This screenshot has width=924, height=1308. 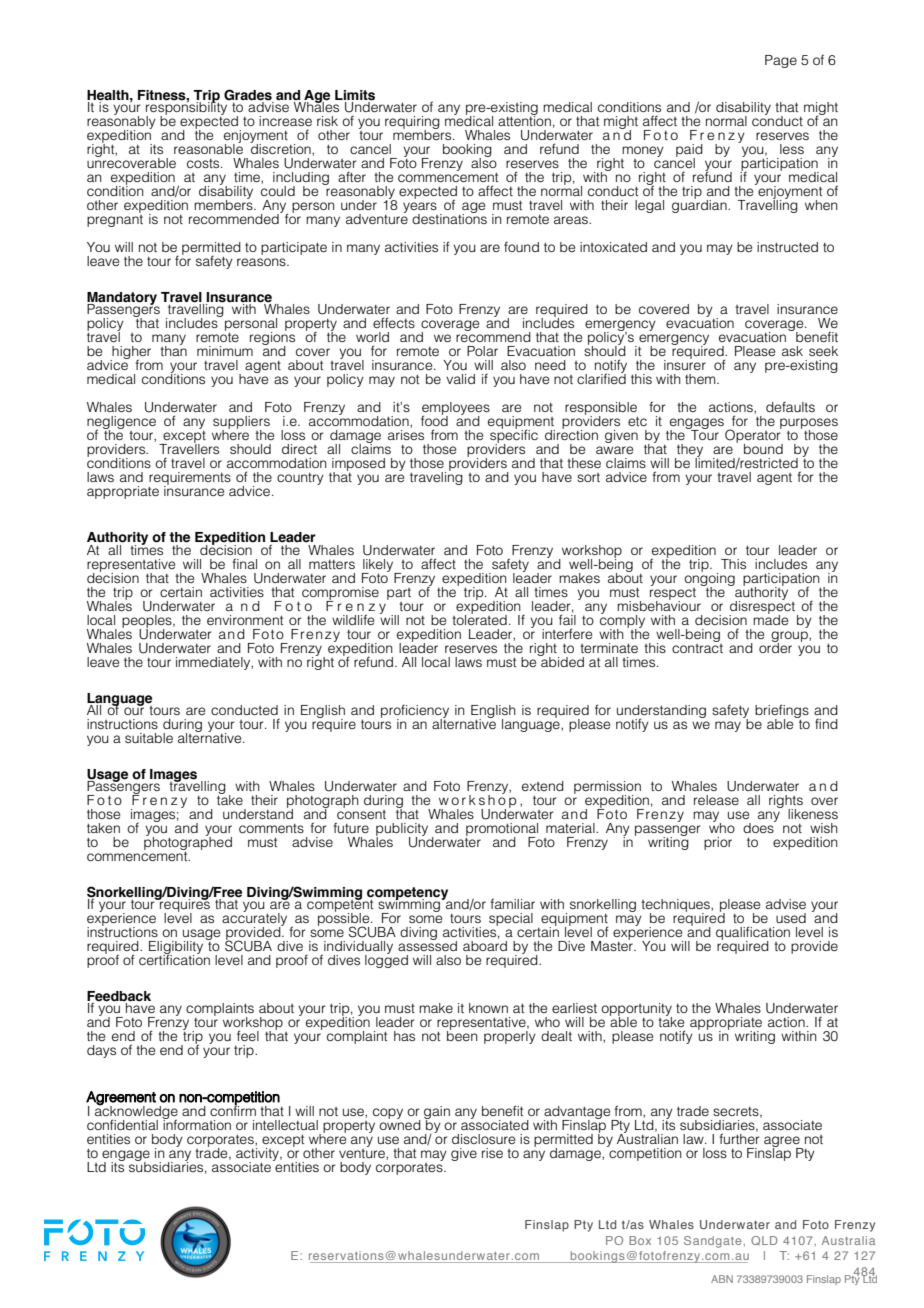 I want to click on promotional, so click(x=502, y=830).
